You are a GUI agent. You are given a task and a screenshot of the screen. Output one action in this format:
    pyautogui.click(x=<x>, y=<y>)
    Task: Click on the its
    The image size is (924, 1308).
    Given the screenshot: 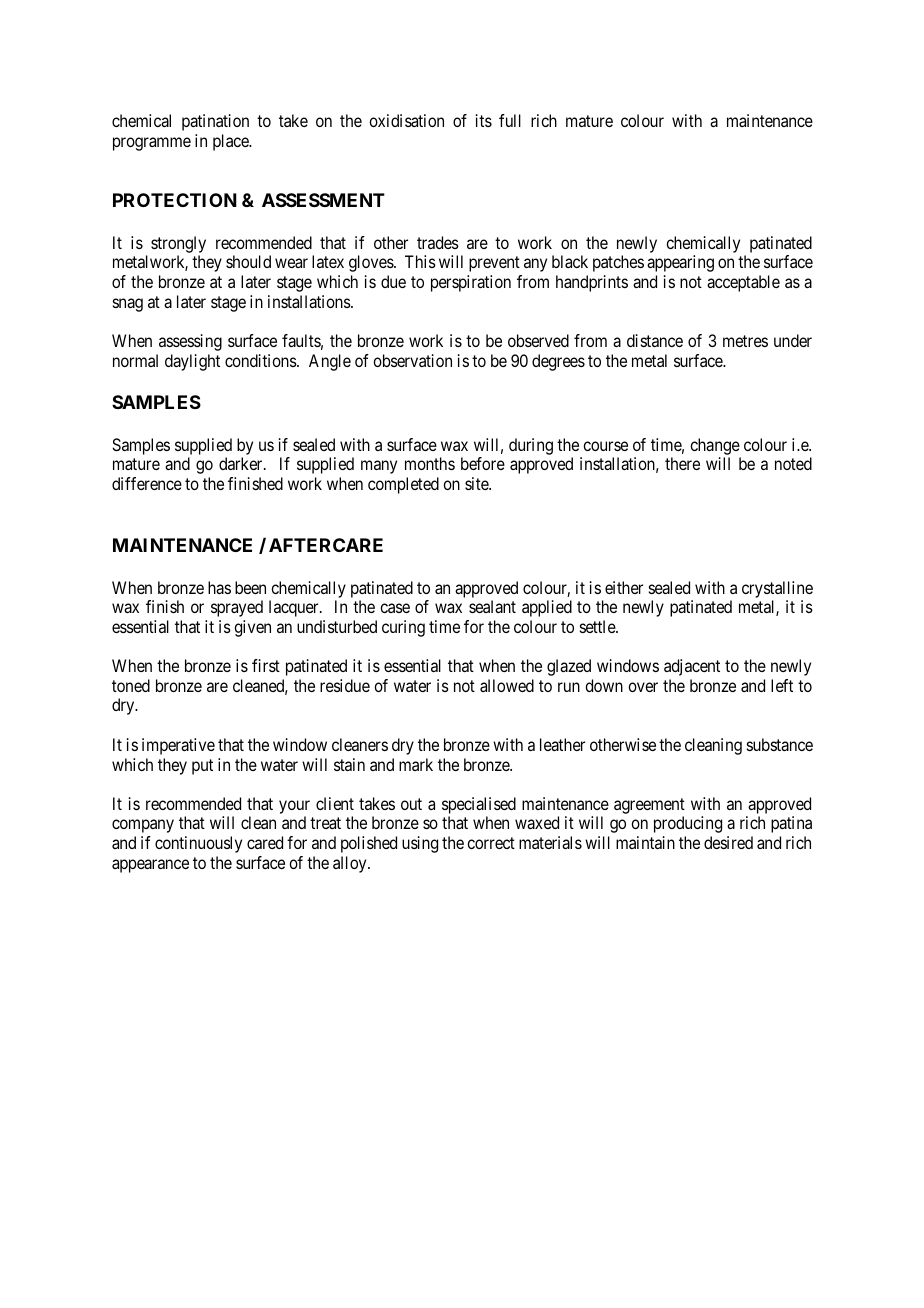 What is the action you would take?
    pyautogui.click(x=484, y=120)
